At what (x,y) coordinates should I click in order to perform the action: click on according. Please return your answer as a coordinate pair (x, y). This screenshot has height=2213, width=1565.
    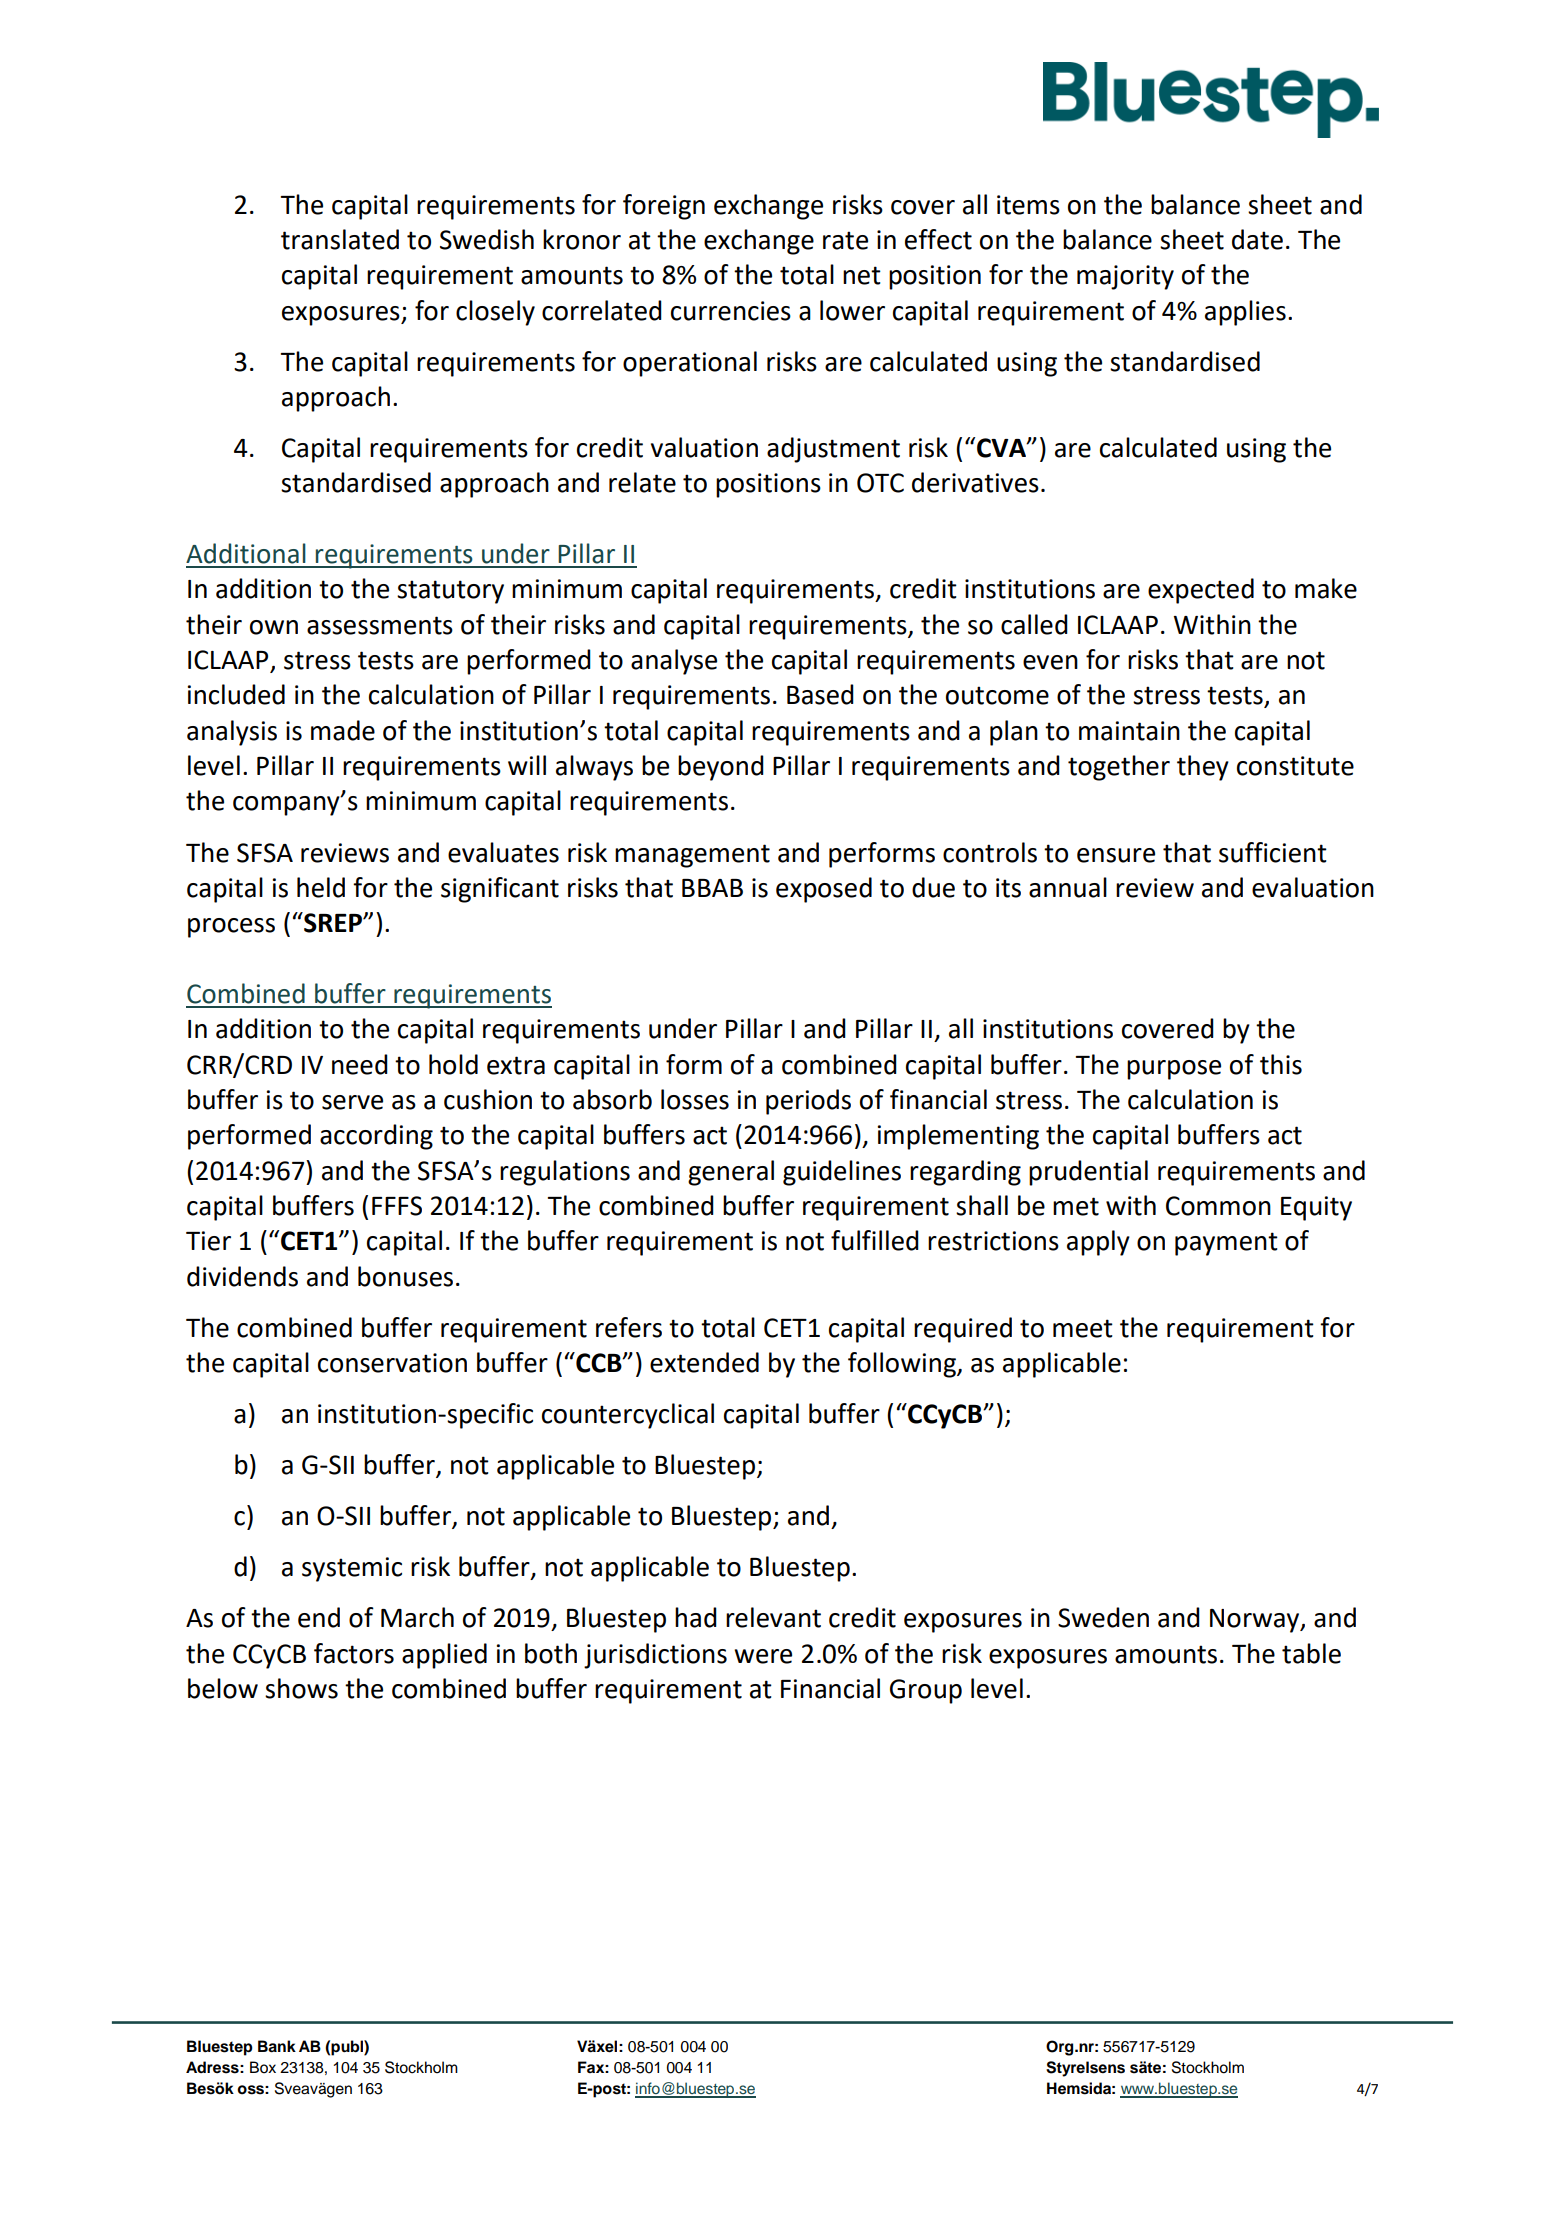
    Looking at the image, I should click on (376, 1137).
